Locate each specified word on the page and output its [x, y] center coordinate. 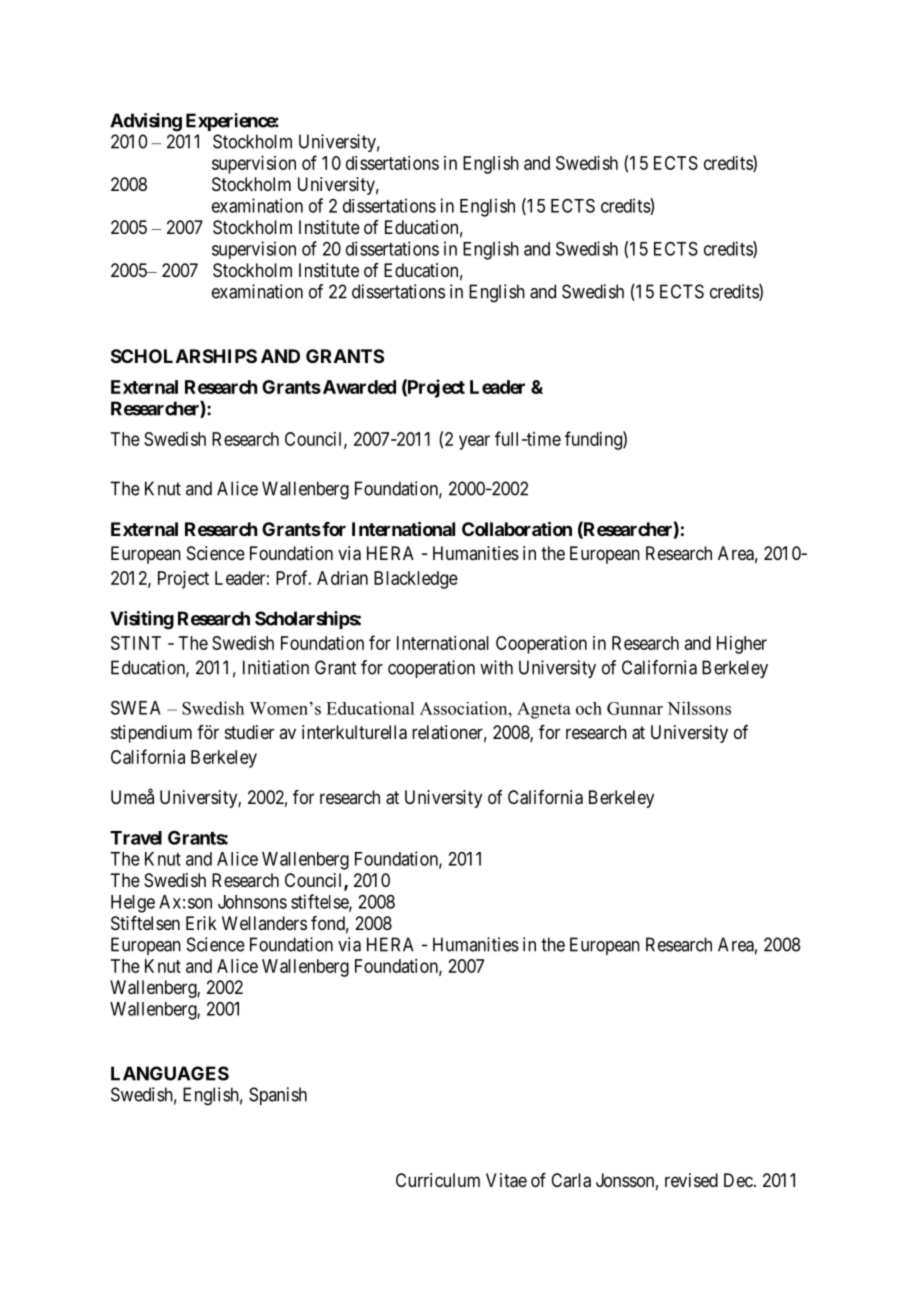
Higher [742, 645]
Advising [146, 122]
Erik [201, 923]
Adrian [342, 578]
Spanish [278, 1096]
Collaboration [517, 528]
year [474, 442]
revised [691, 1180]
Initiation [276, 667]
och [589, 708]
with [496, 667]
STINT [136, 643]
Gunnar [635, 708]
